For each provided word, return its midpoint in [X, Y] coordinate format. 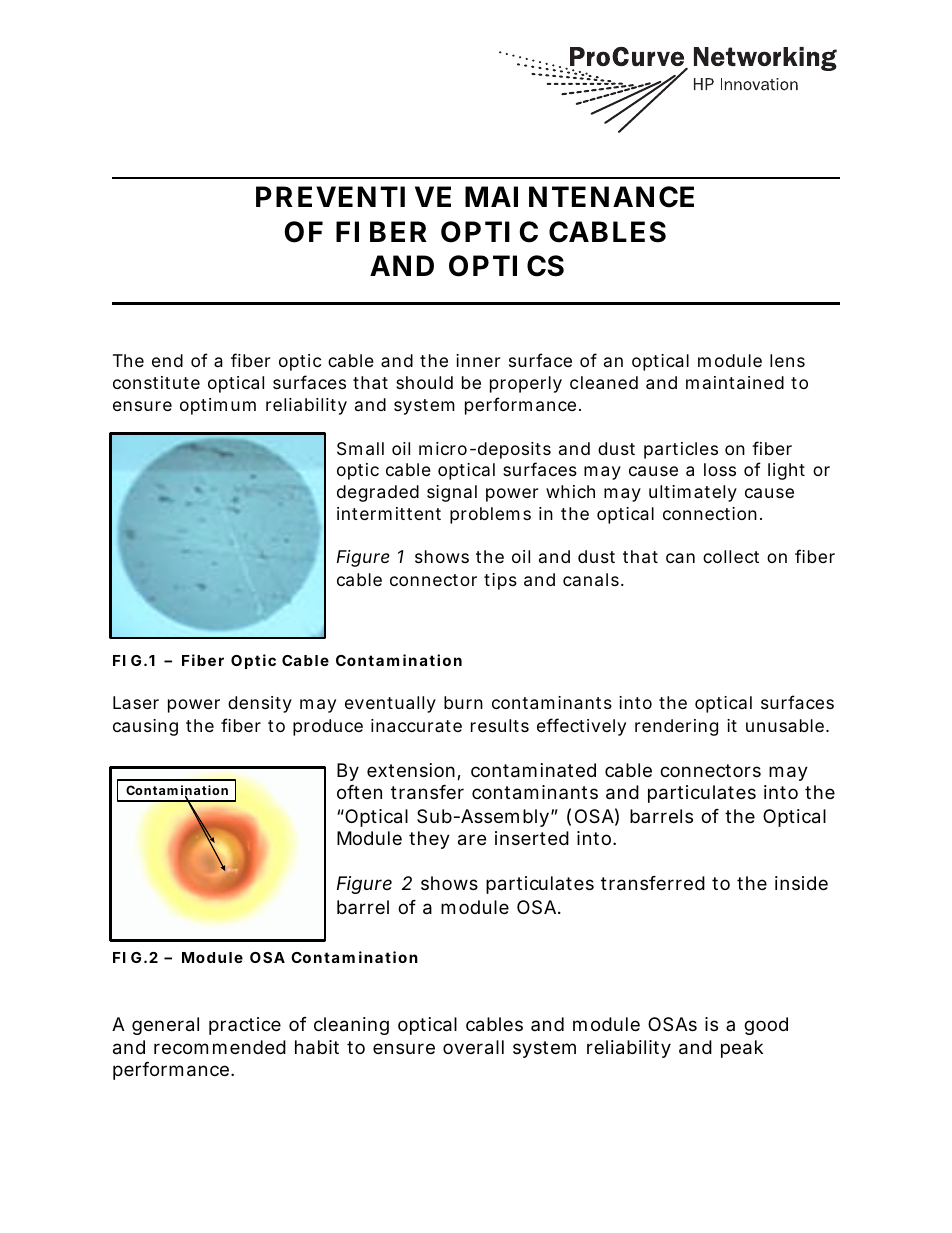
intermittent [389, 513]
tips [500, 581]
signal [452, 493]
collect [731, 556]
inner [478, 360]
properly [526, 384]
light [786, 471]
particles [681, 450]
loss [720, 469]
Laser [136, 702]
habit [317, 1047]
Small [360, 449]
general [165, 1026]
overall [473, 1047]
